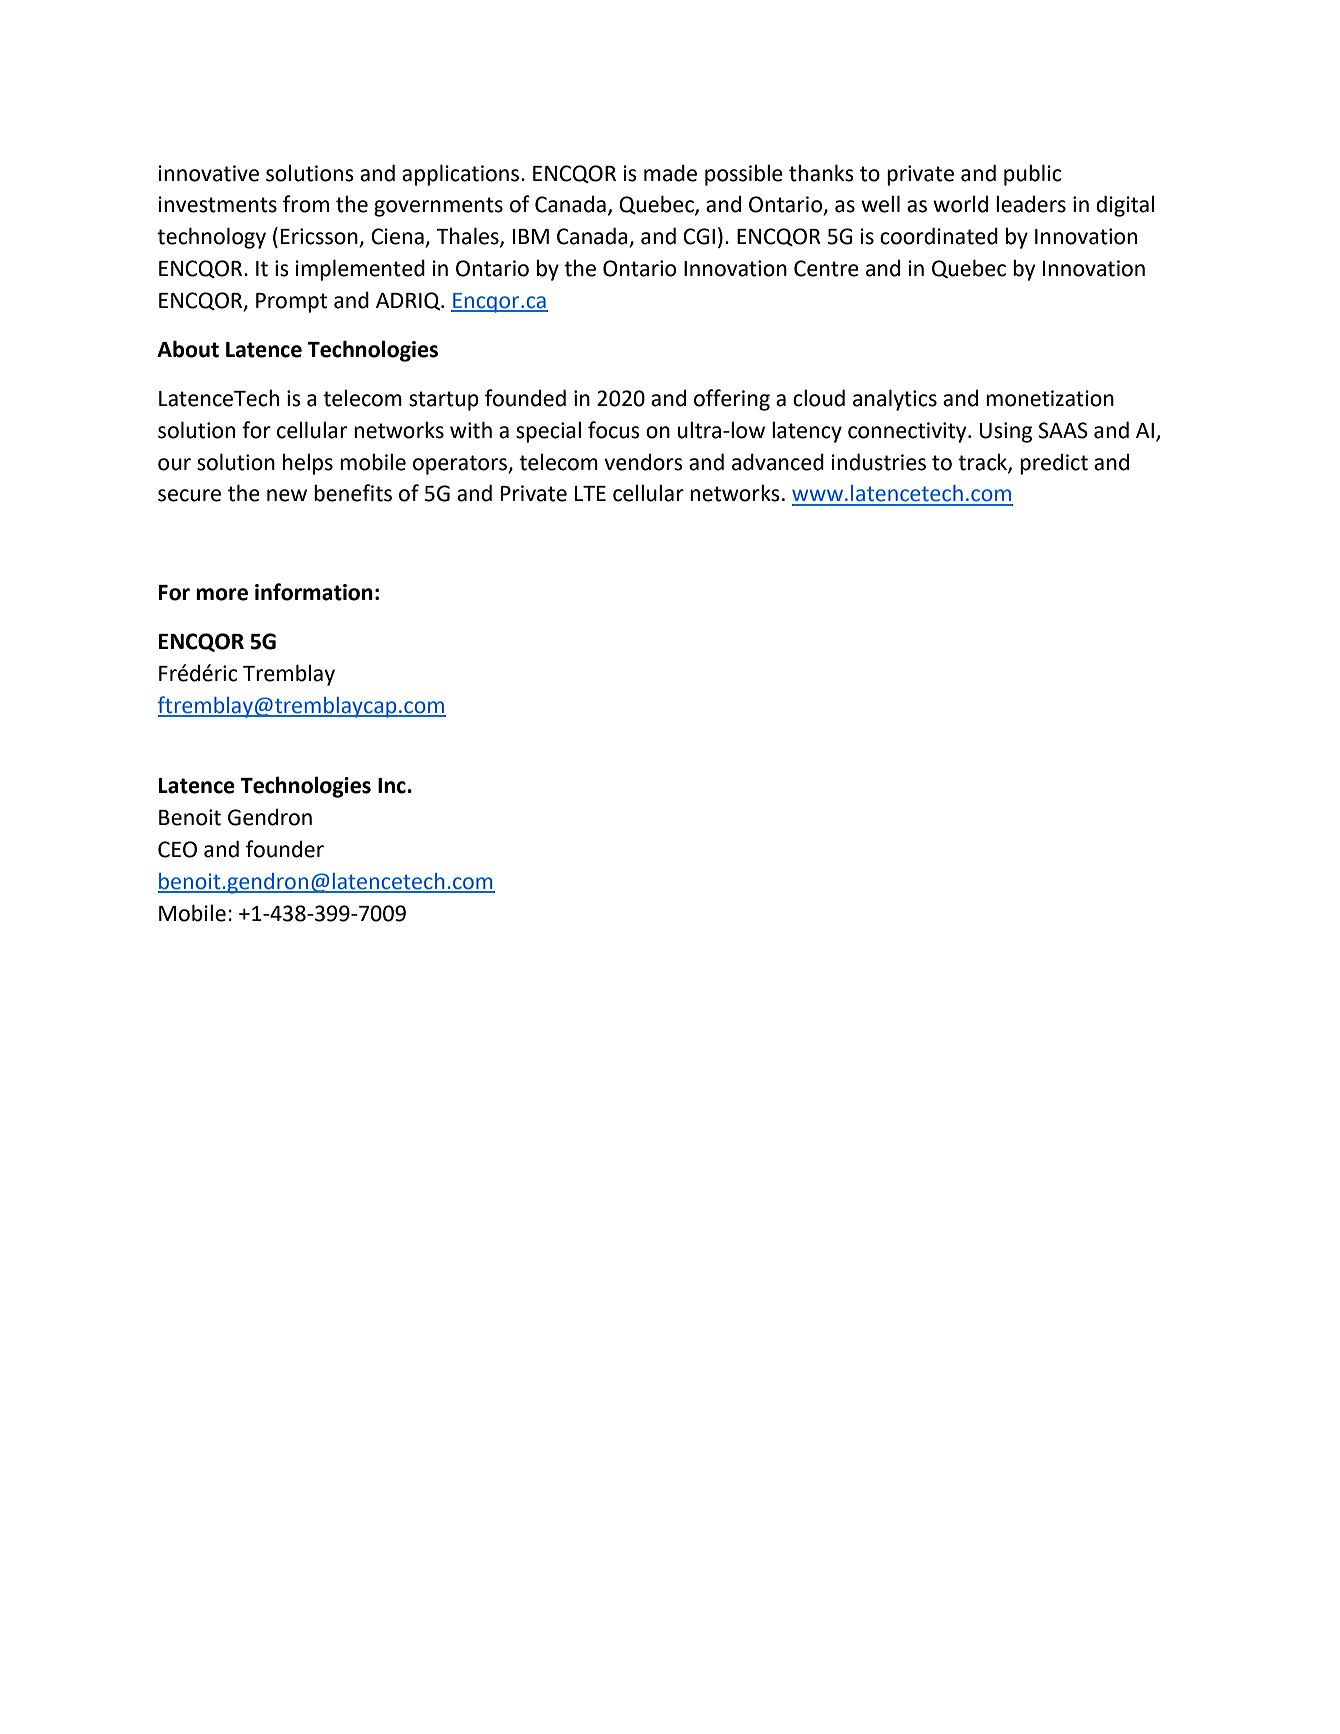  I want to click on information, so click(314, 592).
